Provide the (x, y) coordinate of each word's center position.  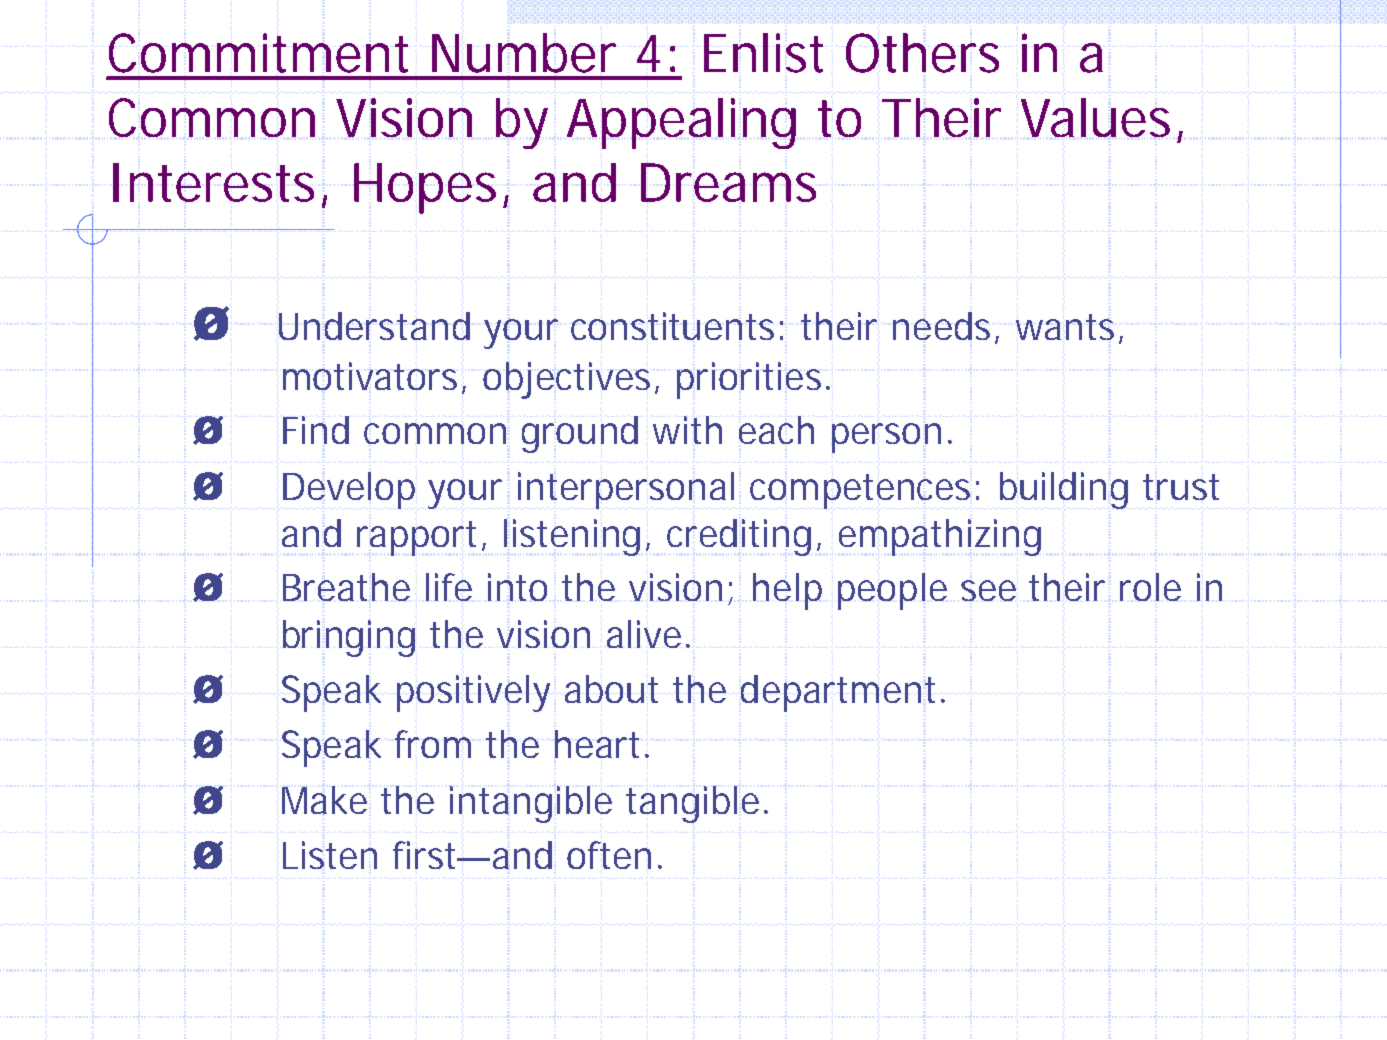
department (838, 693)
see (988, 590)
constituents (672, 326)
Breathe (346, 587)
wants (1065, 327)
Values (1095, 117)
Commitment (258, 53)
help (787, 591)
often (609, 855)
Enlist (763, 53)
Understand (374, 326)
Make (324, 800)
